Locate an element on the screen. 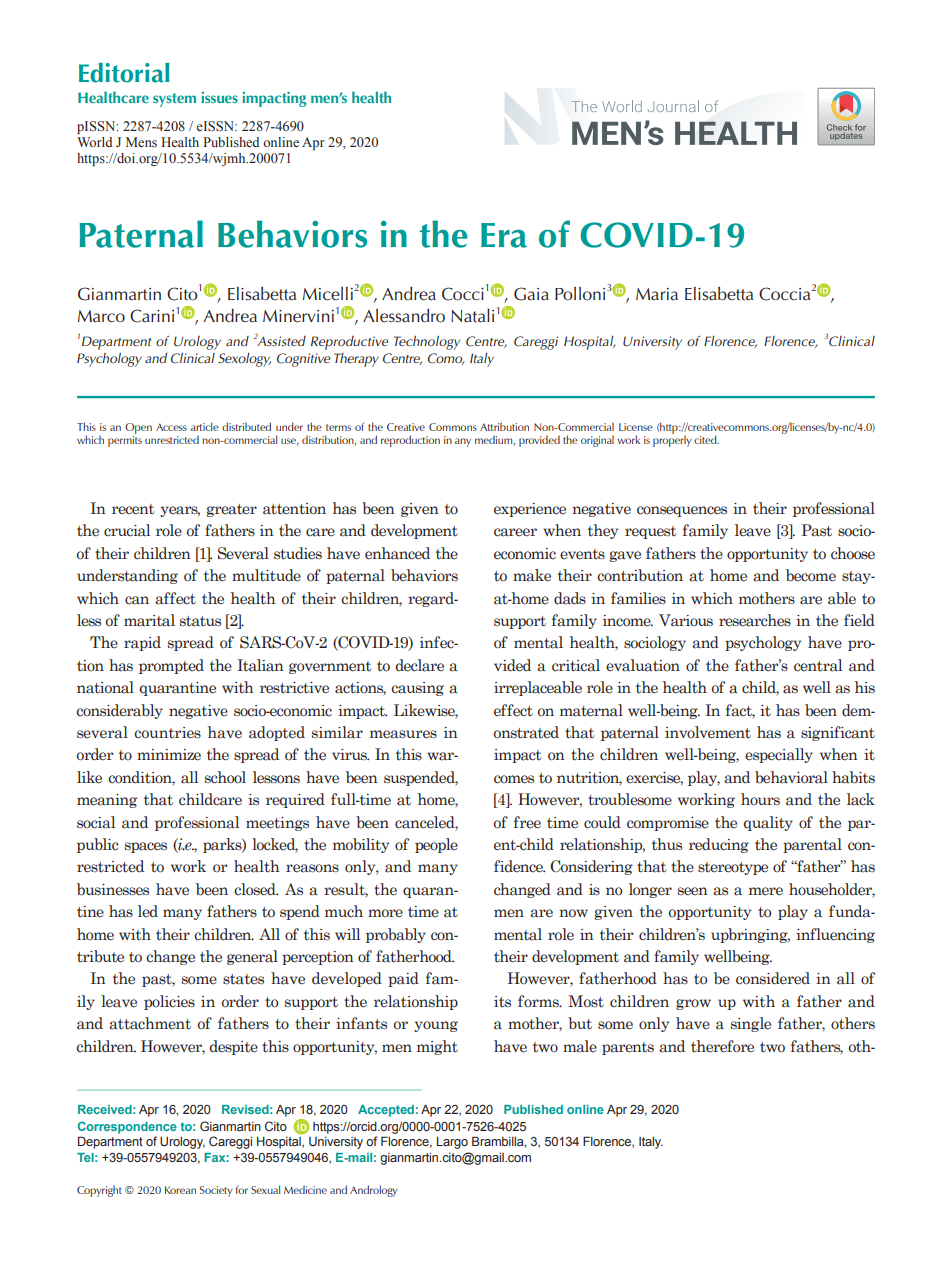 The height and width of the screenshot is (1270, 952). Korean is located at coordinates (180, 1190).
